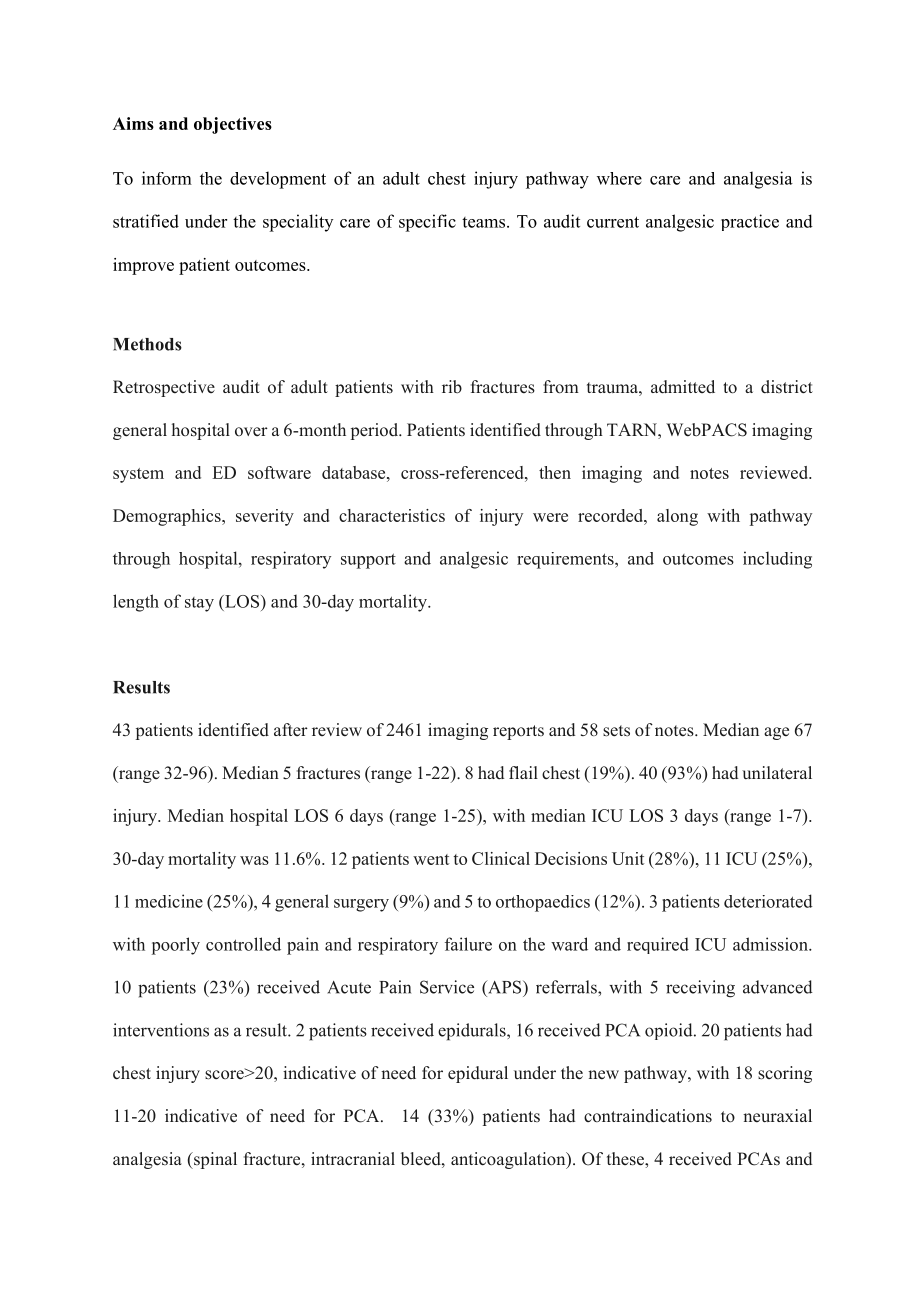  I want to click on spinal, so click(214, 1160).
